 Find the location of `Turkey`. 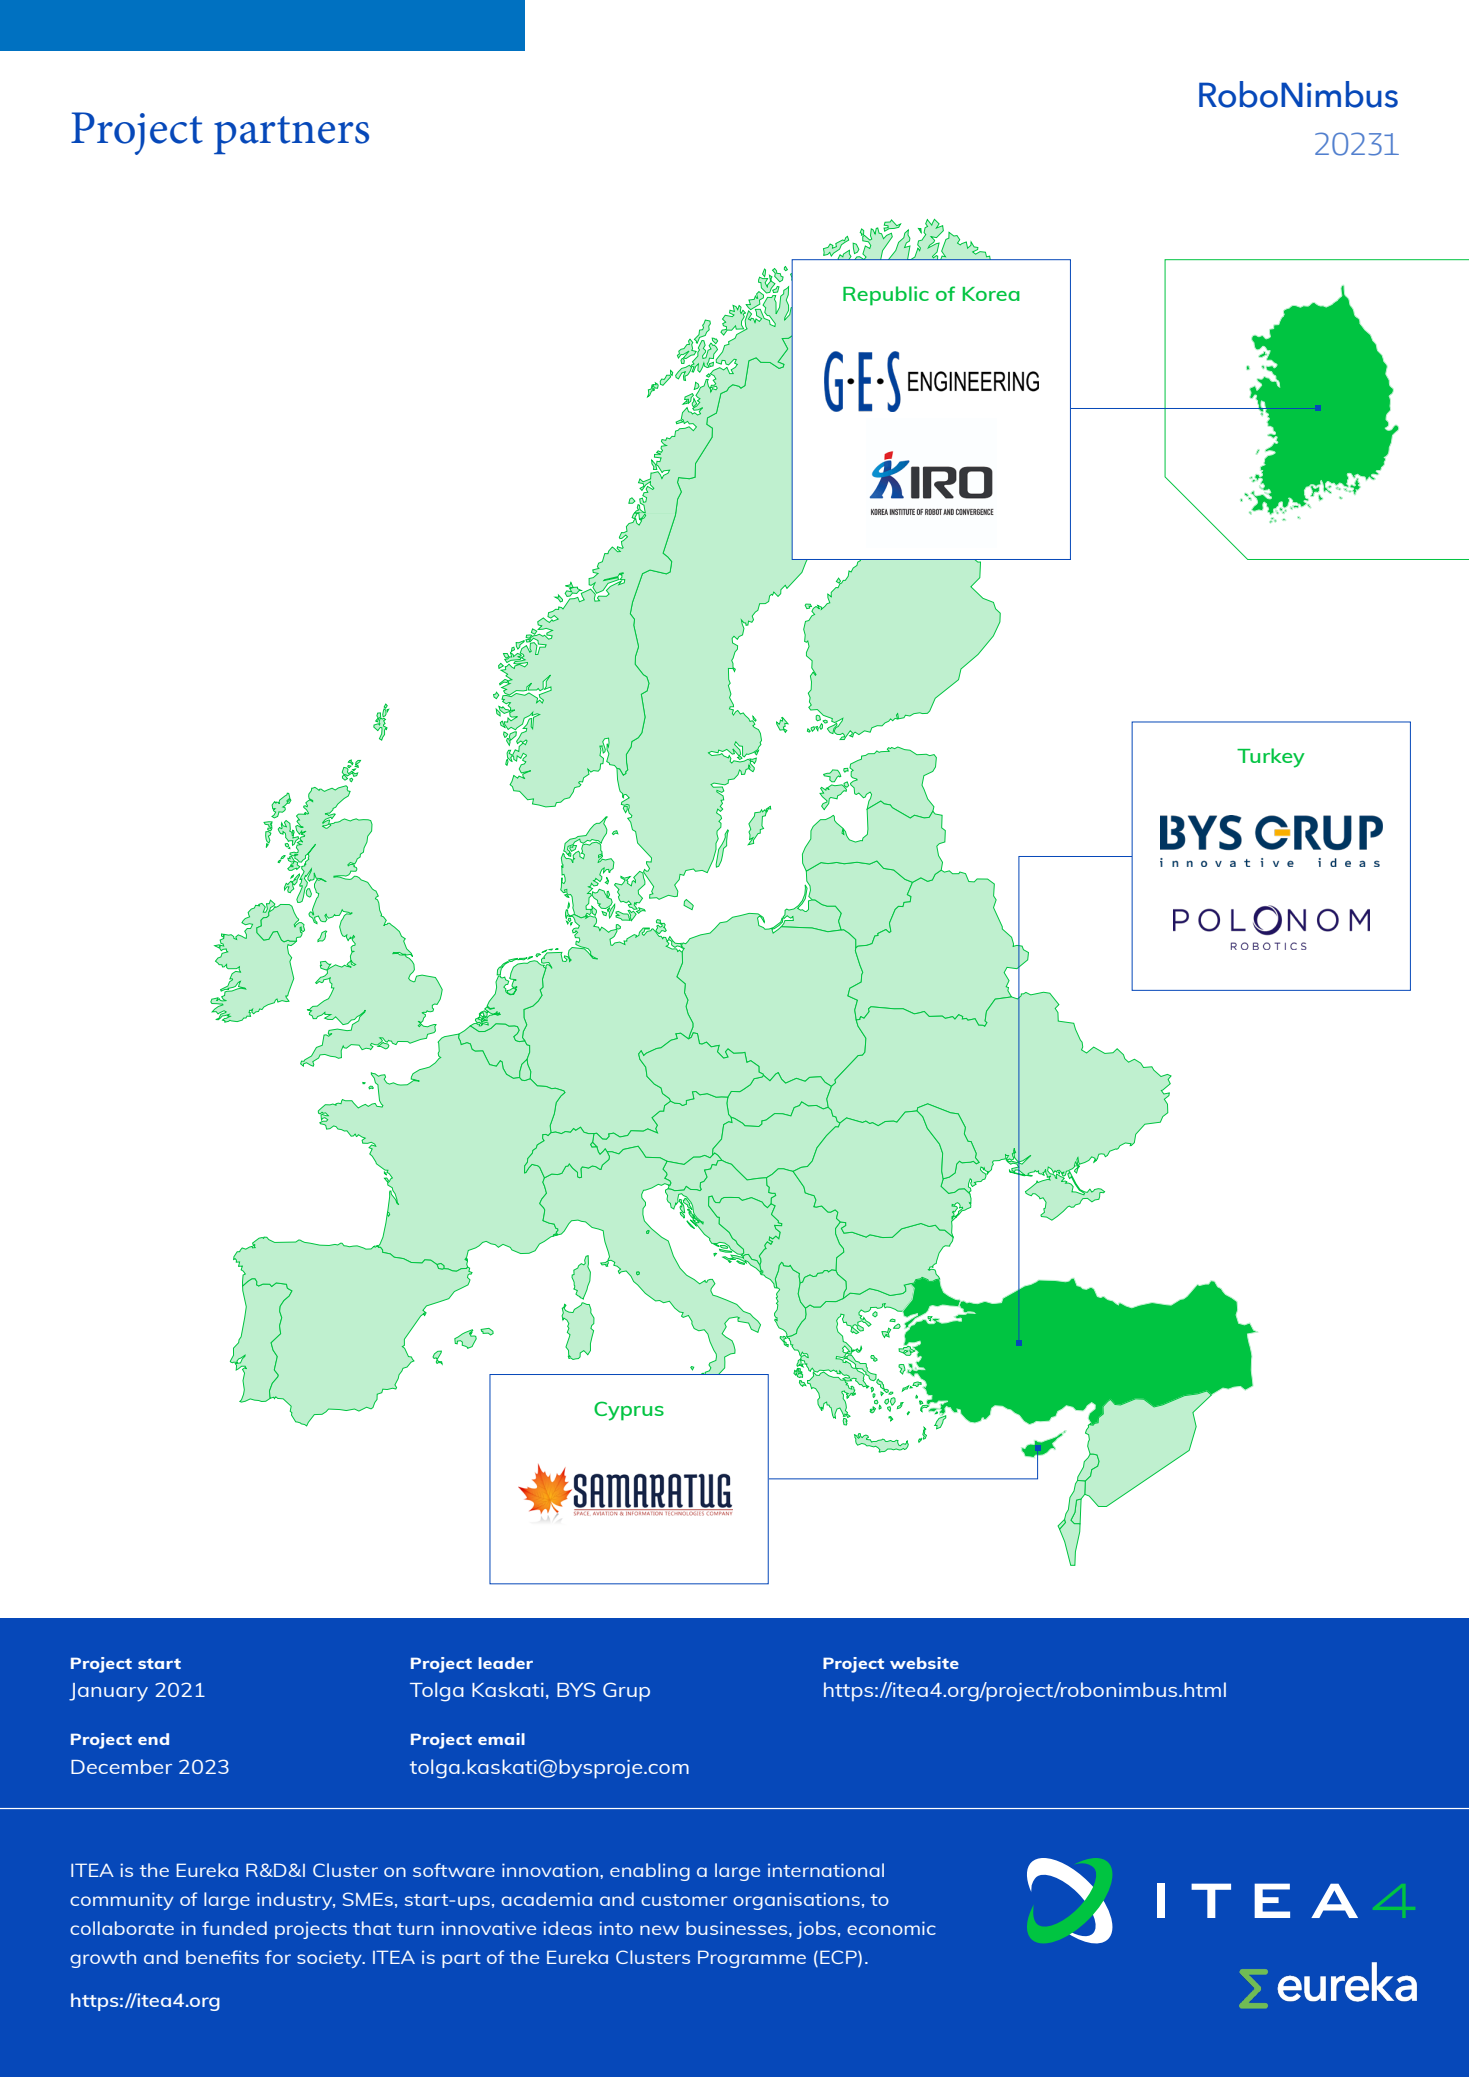

Turkey is located at coordinates (1271, 758).
